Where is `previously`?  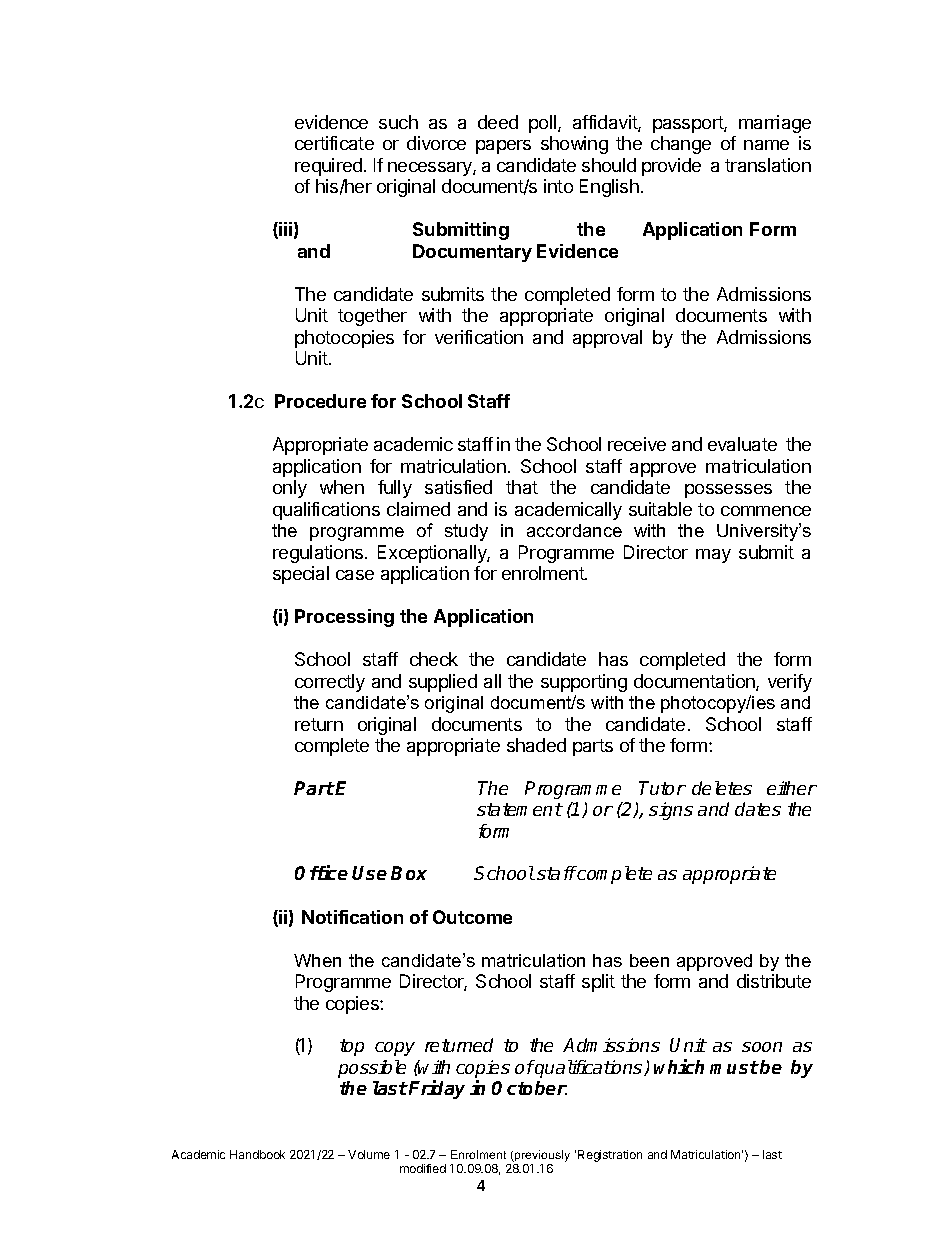 previously is located at coordinates (541, 1156).
